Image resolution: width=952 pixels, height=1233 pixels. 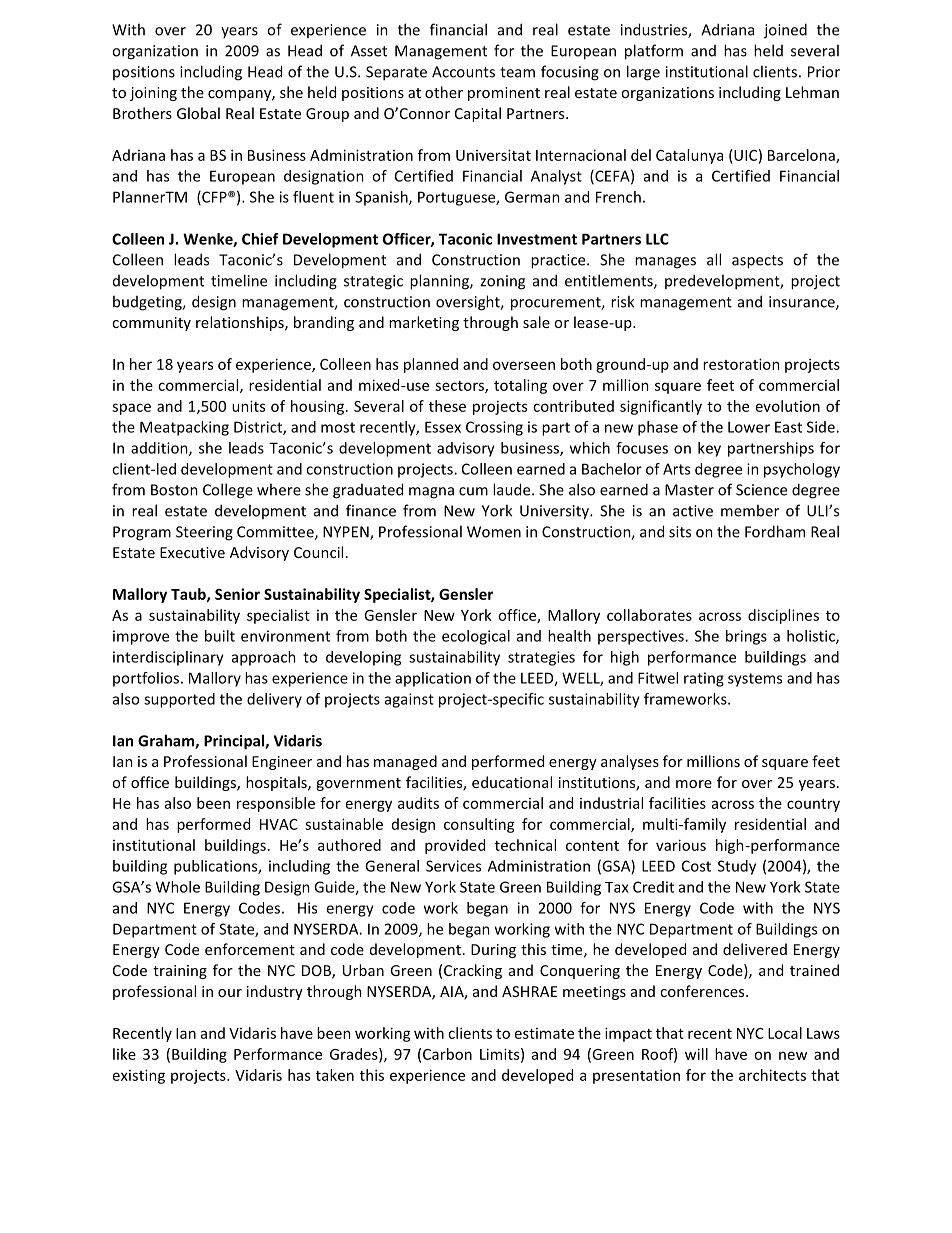 What do you see at coordinates (785, 31) in the screenshot?
I see `joined` at bounding box center [785, 31].
